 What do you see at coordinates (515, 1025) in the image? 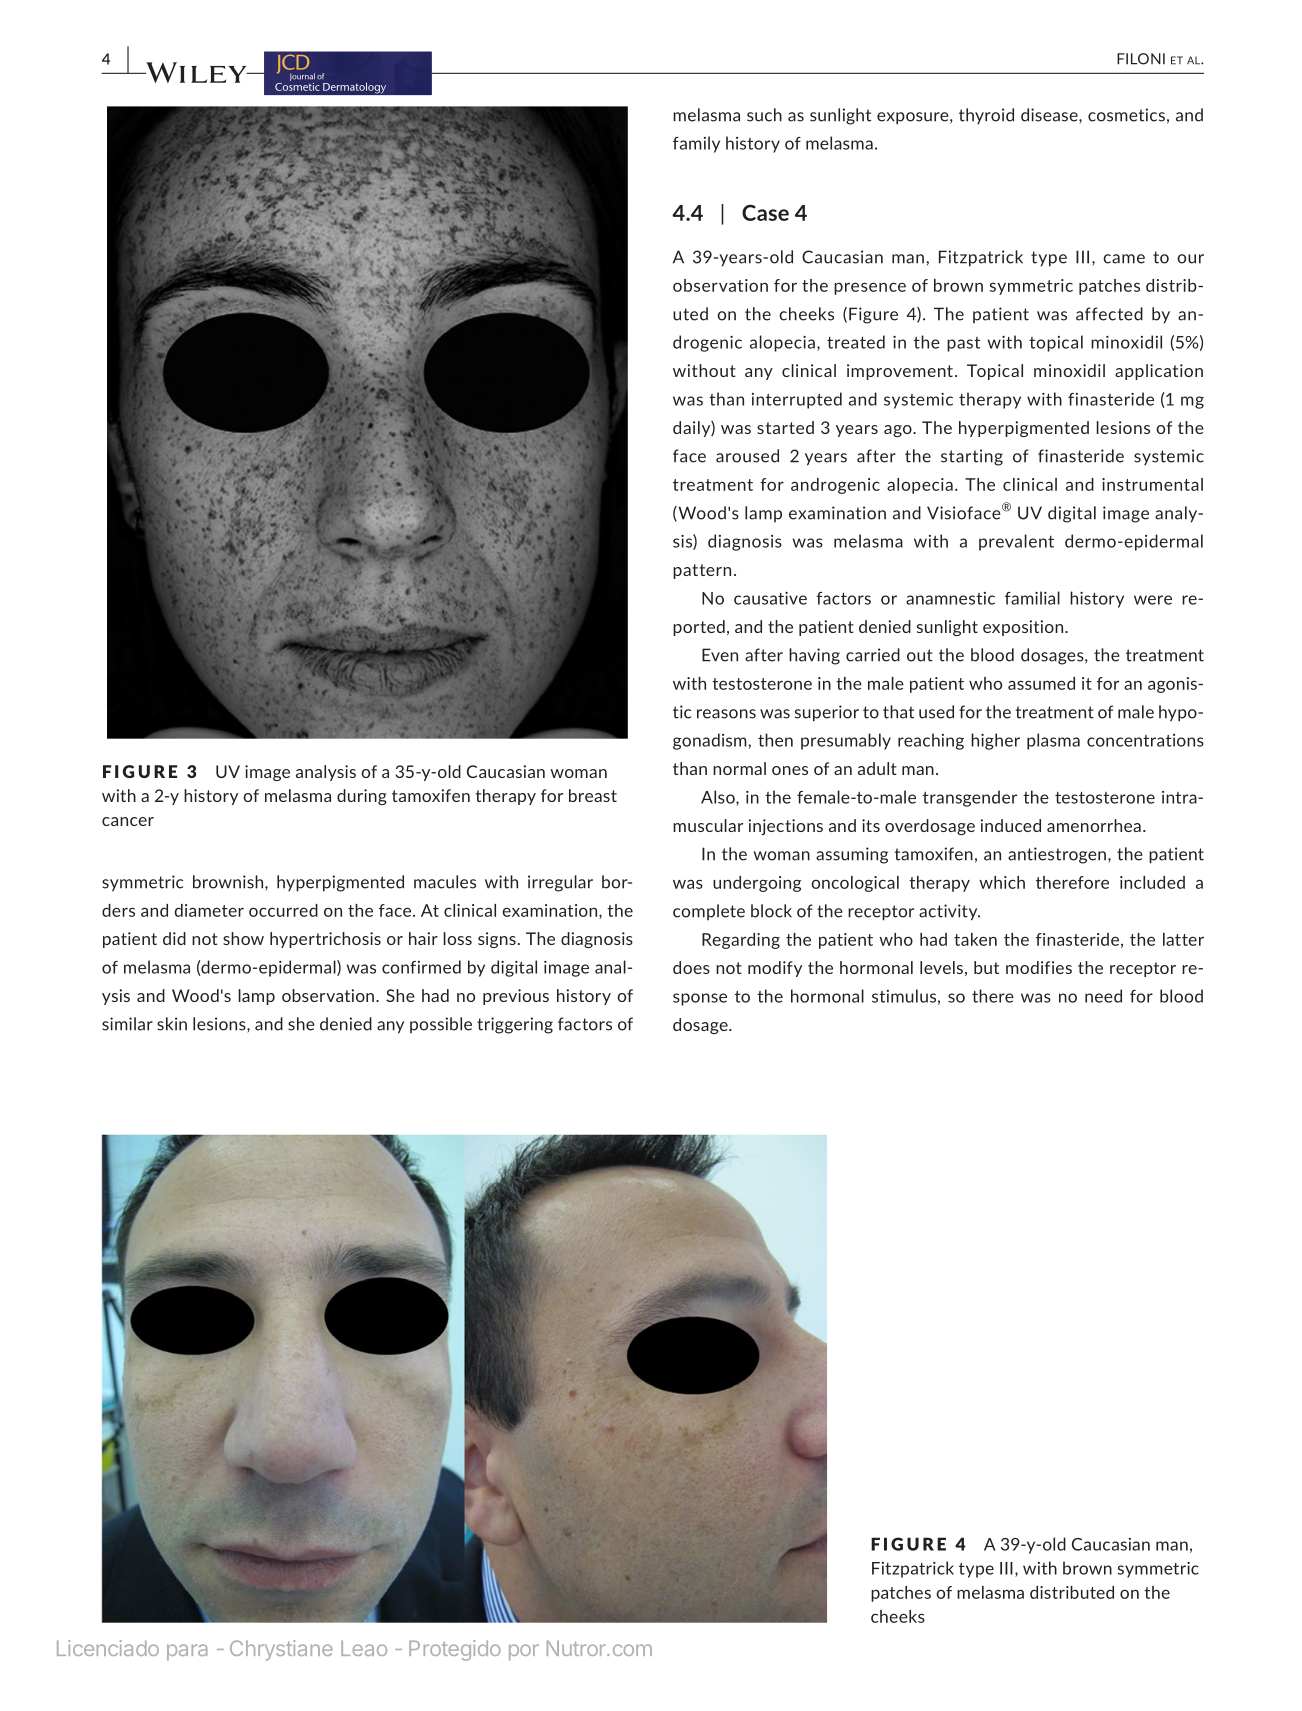
I see `triggering` at bounding box center [515, 1025].
